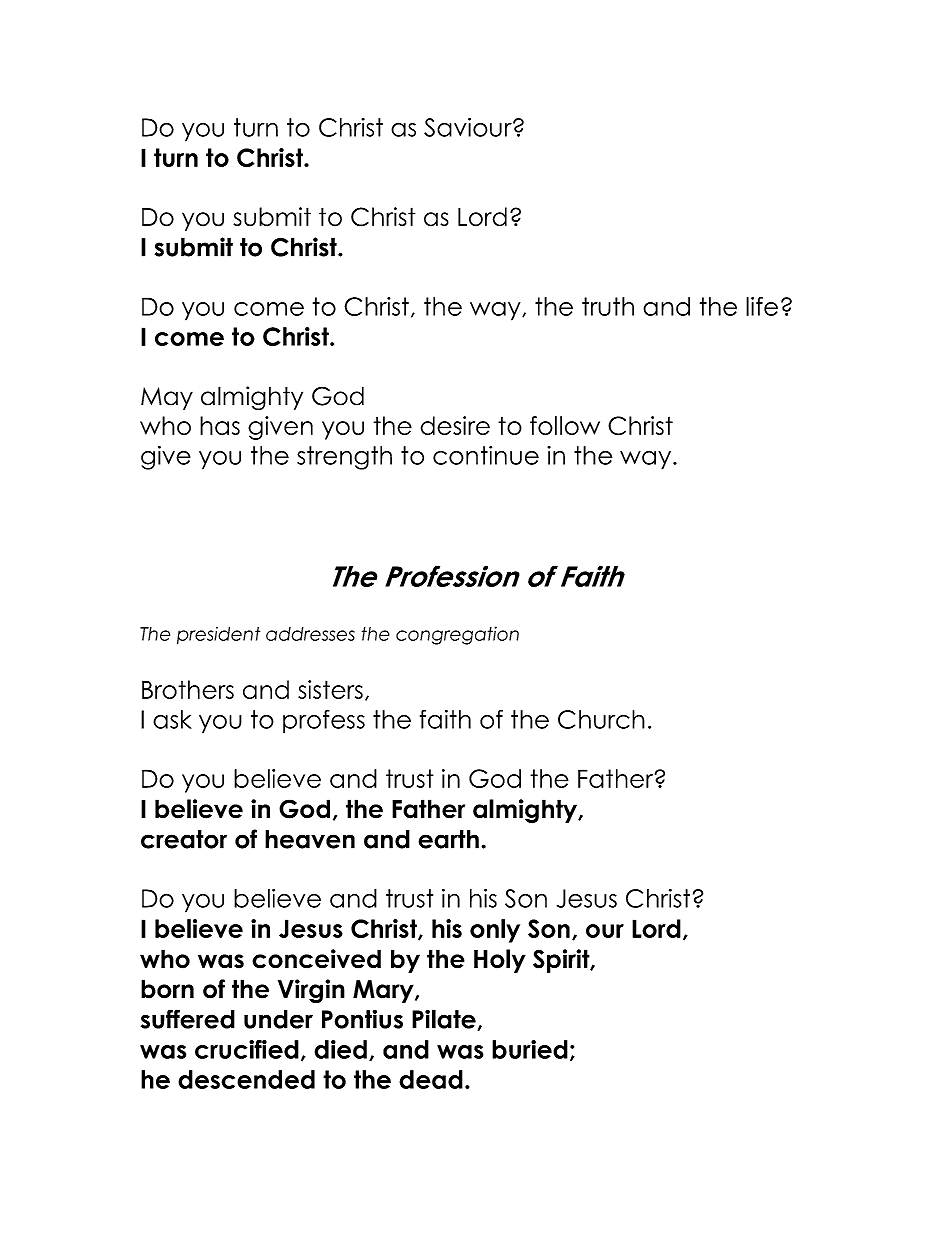 Image resolution: width=952 pixels, height=1233 pixels. Describe the element at coordinates (455, 425) in the screenshot. I see `desire` at that location.
